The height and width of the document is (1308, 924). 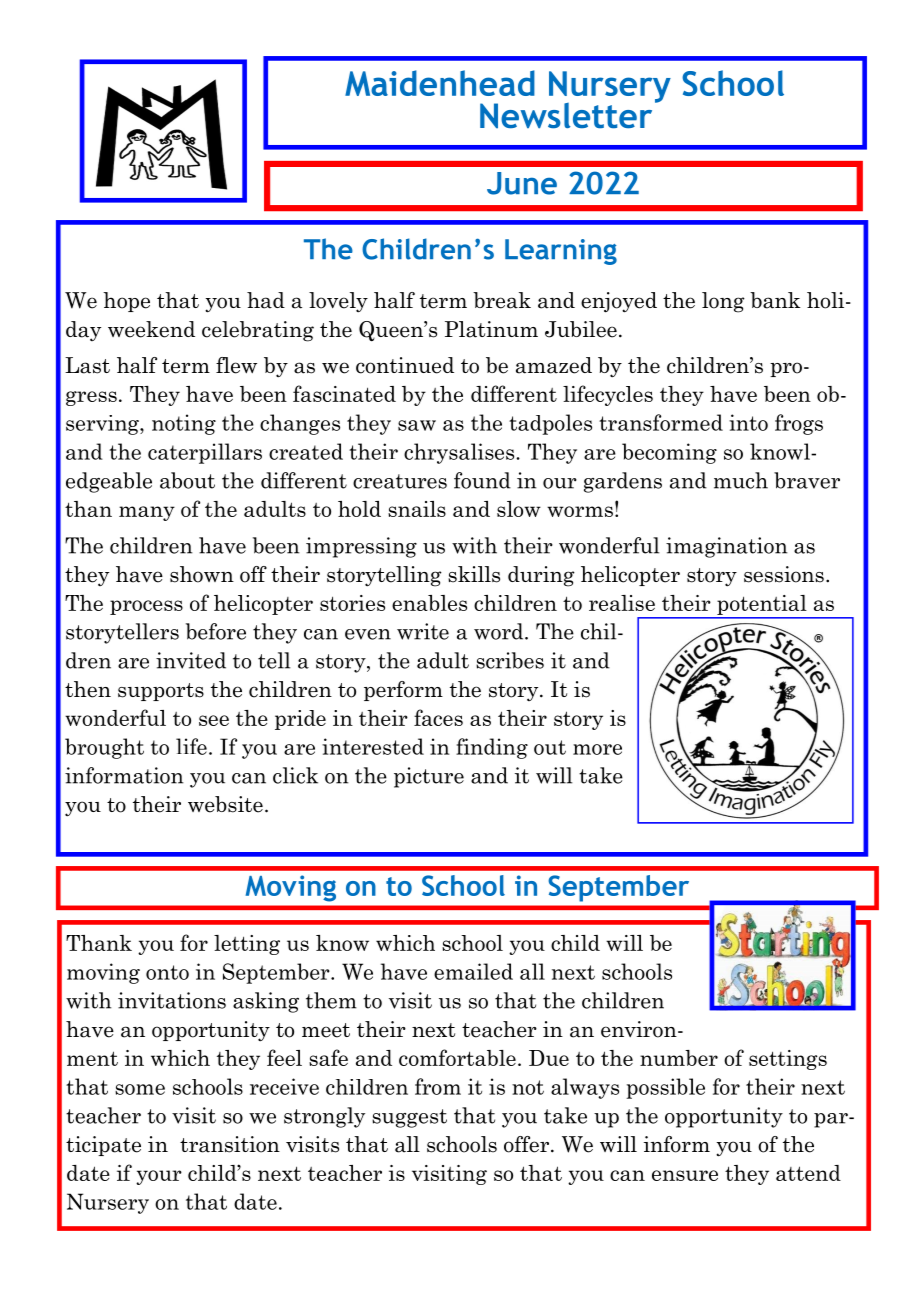 What do you see at coordinates (440, 83) in the document?
I see `Maidenhead` at bounding box center [440, 83].
